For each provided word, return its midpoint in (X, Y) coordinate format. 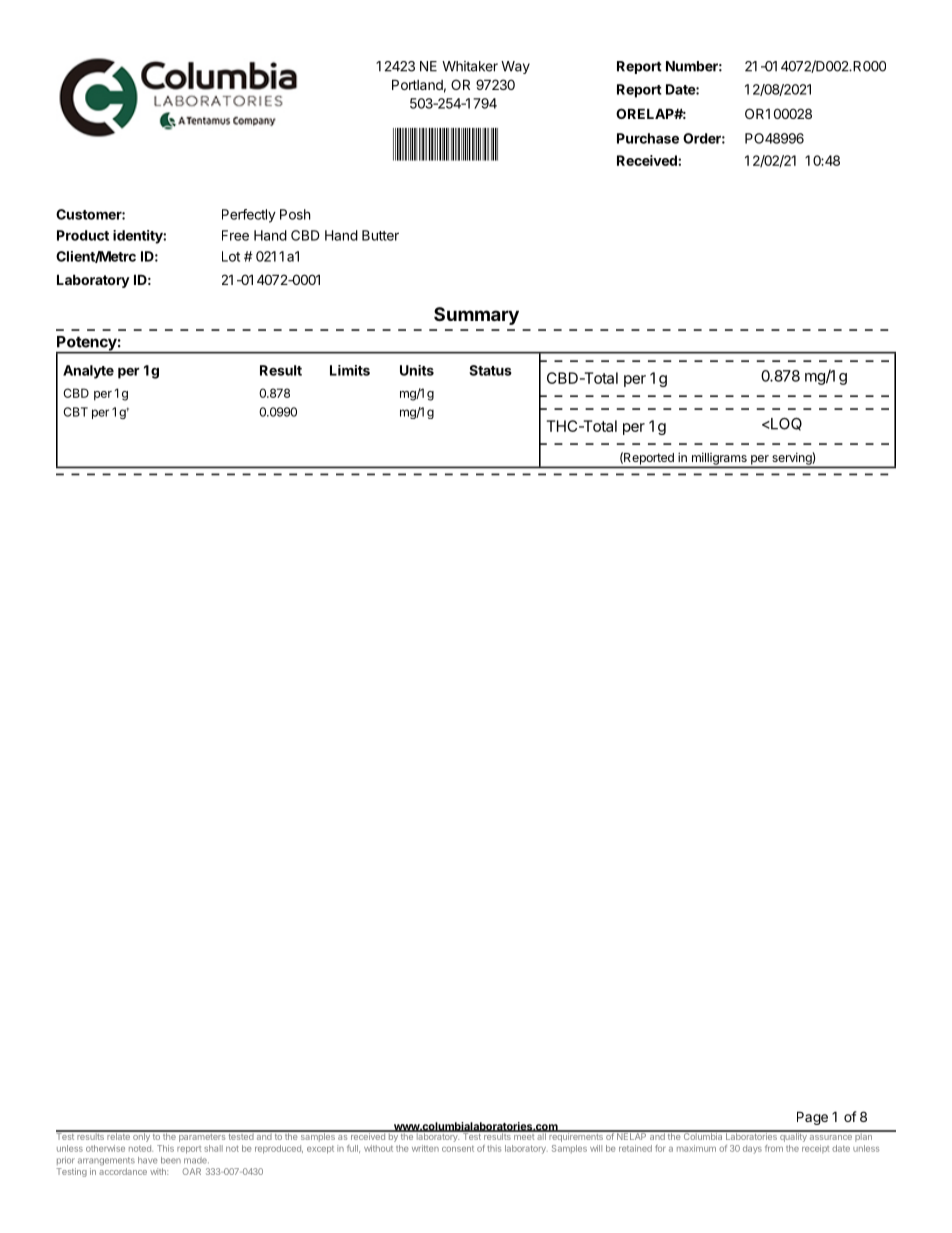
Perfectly (249, 216)
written (425, 1148)
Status (490, 370)
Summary (476, 316)
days (752, 1149)
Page (812, 1118)
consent (458, 1149)
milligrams (719, 460)
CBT (76, 412)
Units (417, 370)
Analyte (88, 372)
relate (118, 1135)
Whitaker (470, 66)
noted (141, 1148)
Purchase (648, 138)
